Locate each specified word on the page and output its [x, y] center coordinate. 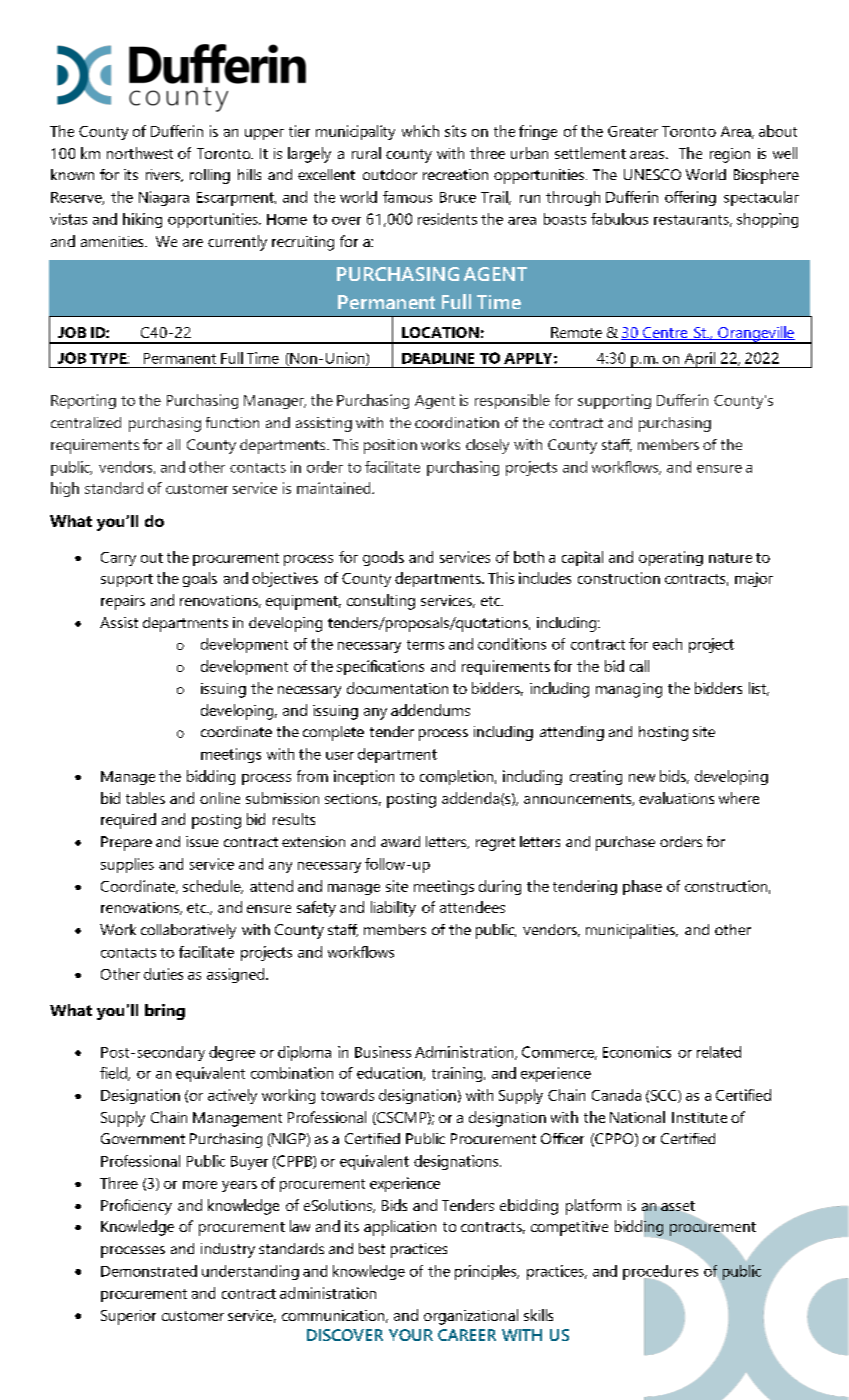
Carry [118, 559]
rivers [164, 175]
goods [383, 558]
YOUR [411, 1335]
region [730, 155]
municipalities [631, 931]
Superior [128, 1317]
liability [393, 909]
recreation [455, 174]
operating [671, 558]
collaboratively [188, 931]
